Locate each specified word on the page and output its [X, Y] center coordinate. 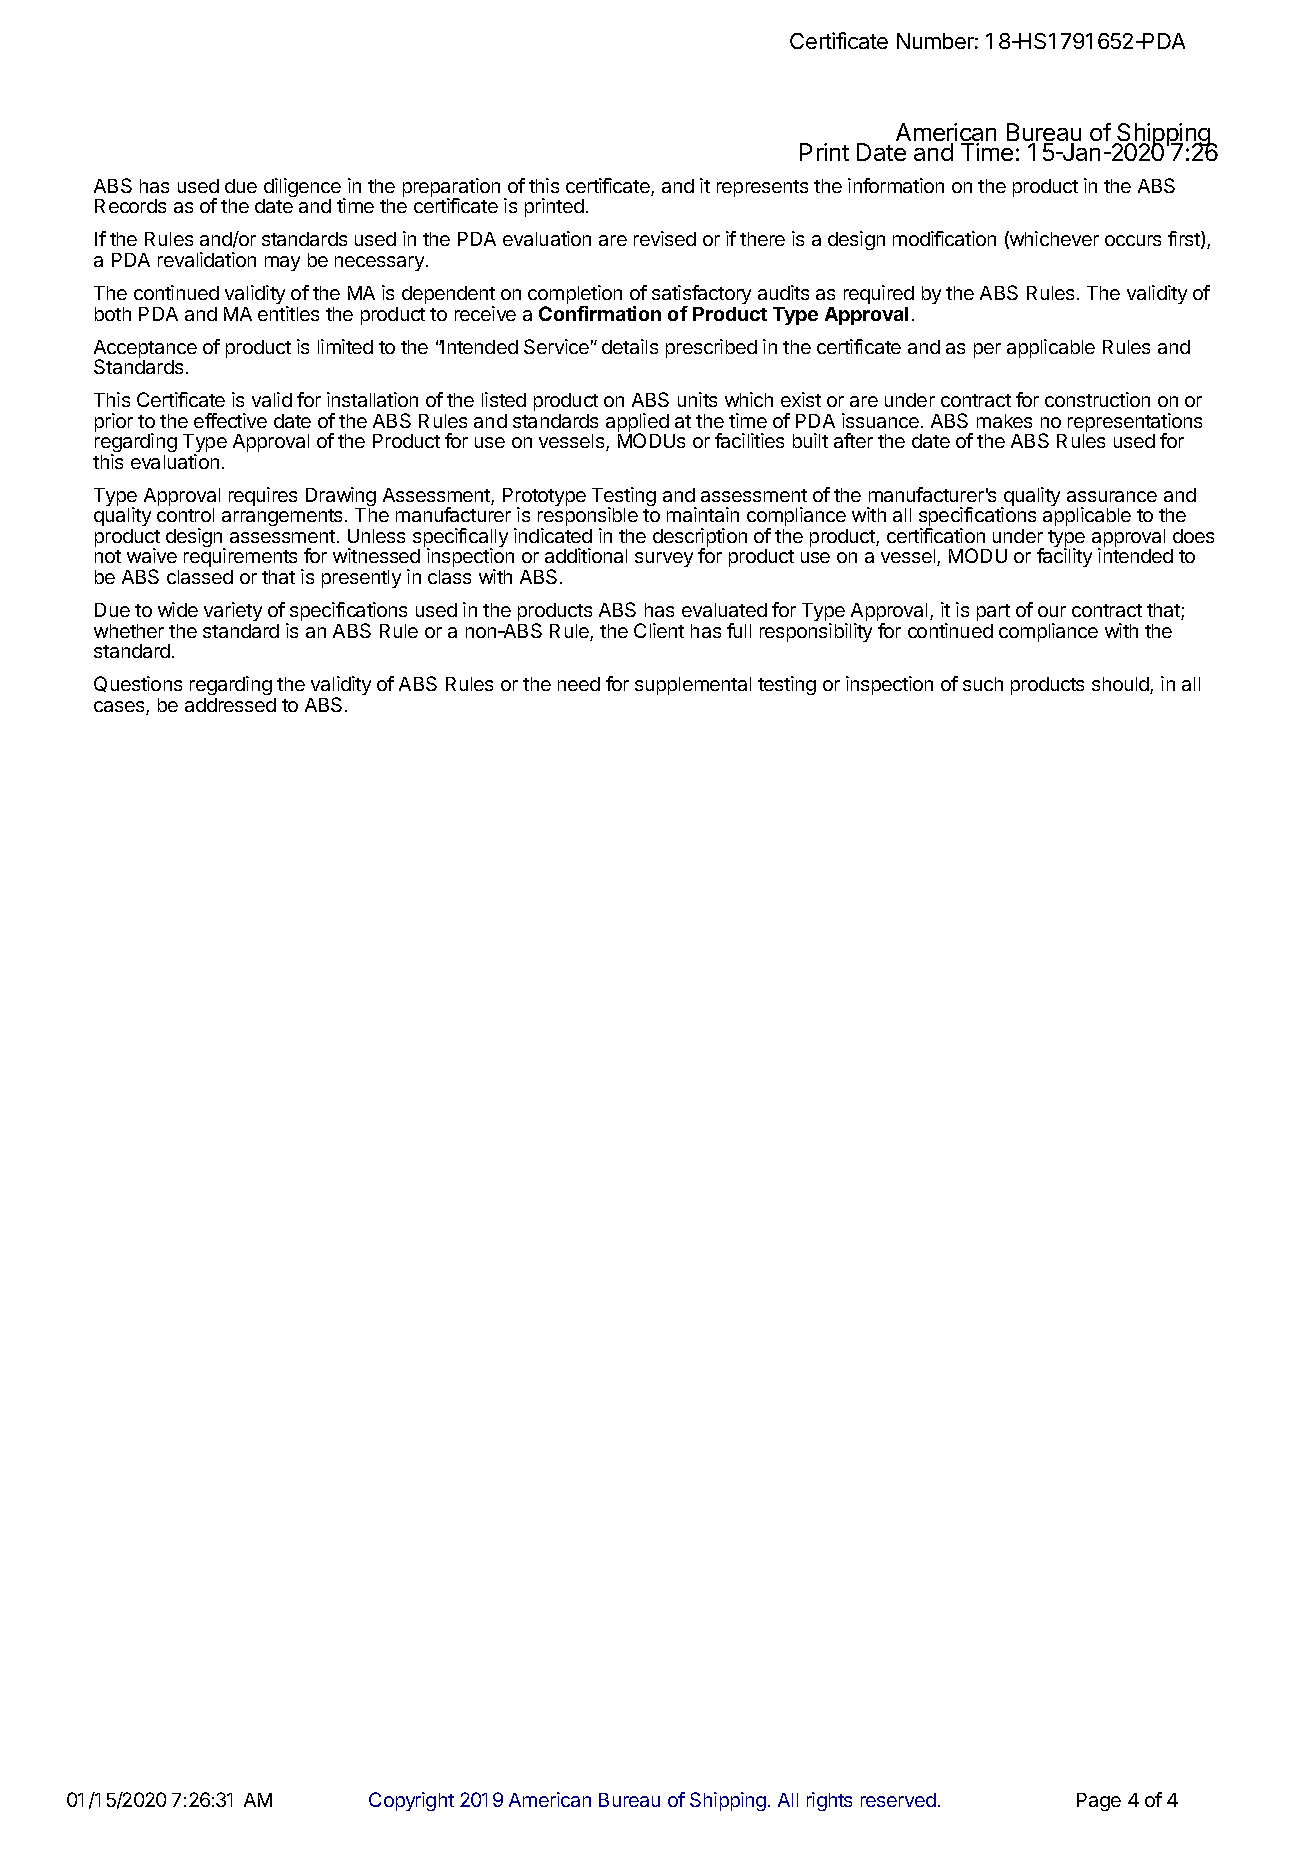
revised [665, 238]
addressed [230, 705]
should [1121, 685]
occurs [1133, 240]
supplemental [693, 686]
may [282, 263]
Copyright [411, 1801]
